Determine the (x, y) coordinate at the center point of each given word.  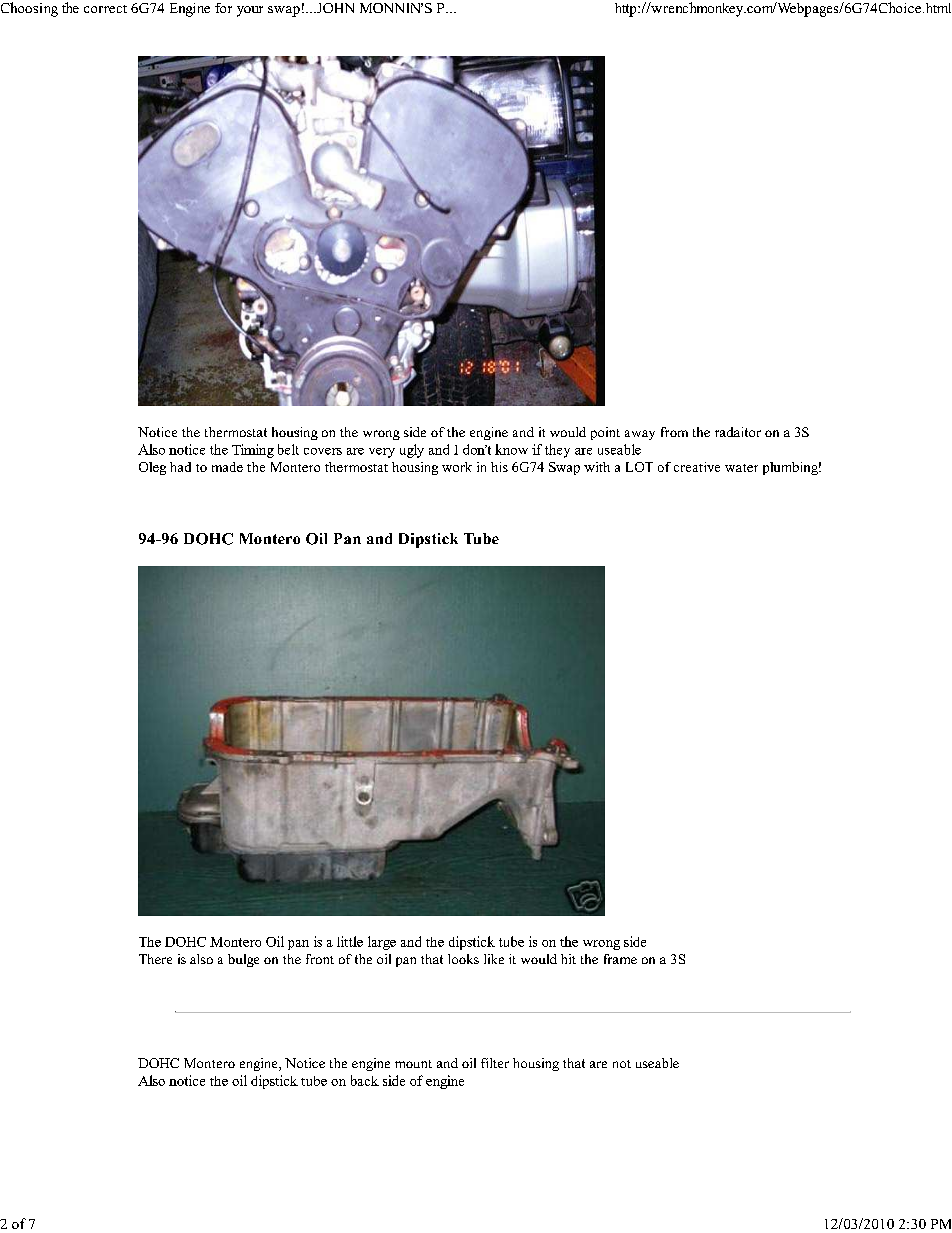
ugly (412, 451)
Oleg (152, 468)
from (674, 432)
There (155, 959)
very (382, 453)
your (250, 11)
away (640, 435)
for (223, 8)
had (180, 467)
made (227, 467)
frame (620, 959)
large (382, 943)
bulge (243, 960)
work (457, 467)
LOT (639, 467)
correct (105, 9)
